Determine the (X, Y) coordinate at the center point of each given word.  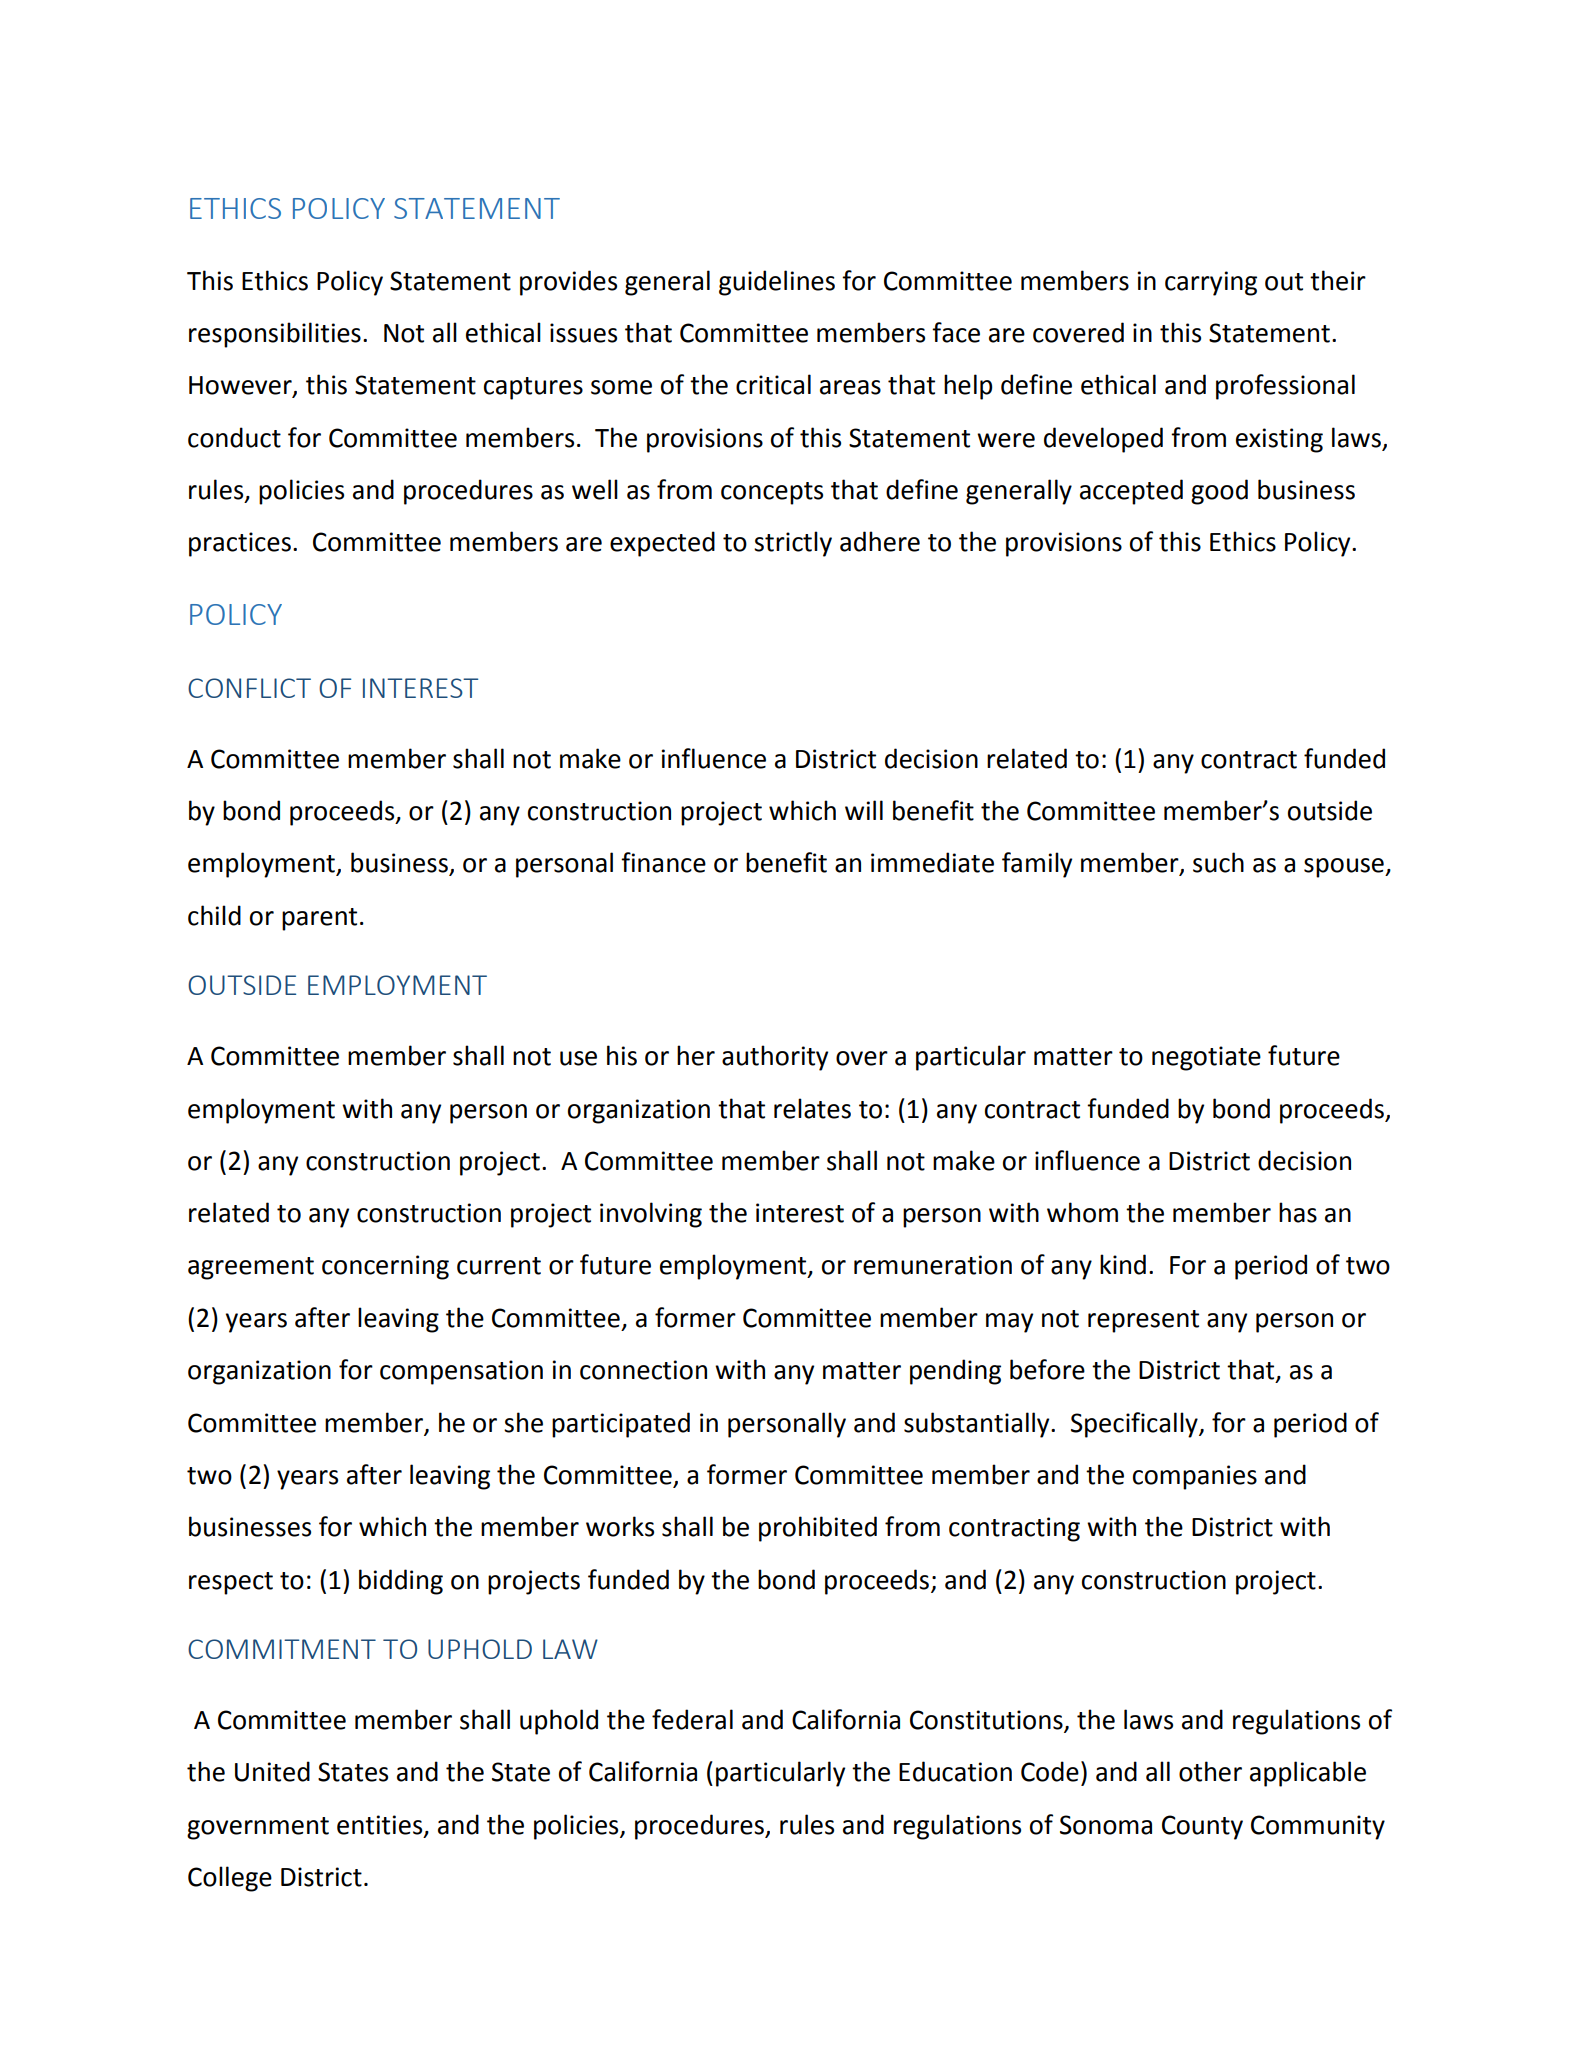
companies (1195, 1477)
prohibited (818, 1529)
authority (775, 1058)
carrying (1211, 283)
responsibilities (275, 335)
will (864, 810)
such (1218, 862)
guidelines (777, 283)
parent (319, 919)
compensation (461, 1372)
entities (381, 1825)
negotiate (1206, 1058)
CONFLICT (249, 688)
